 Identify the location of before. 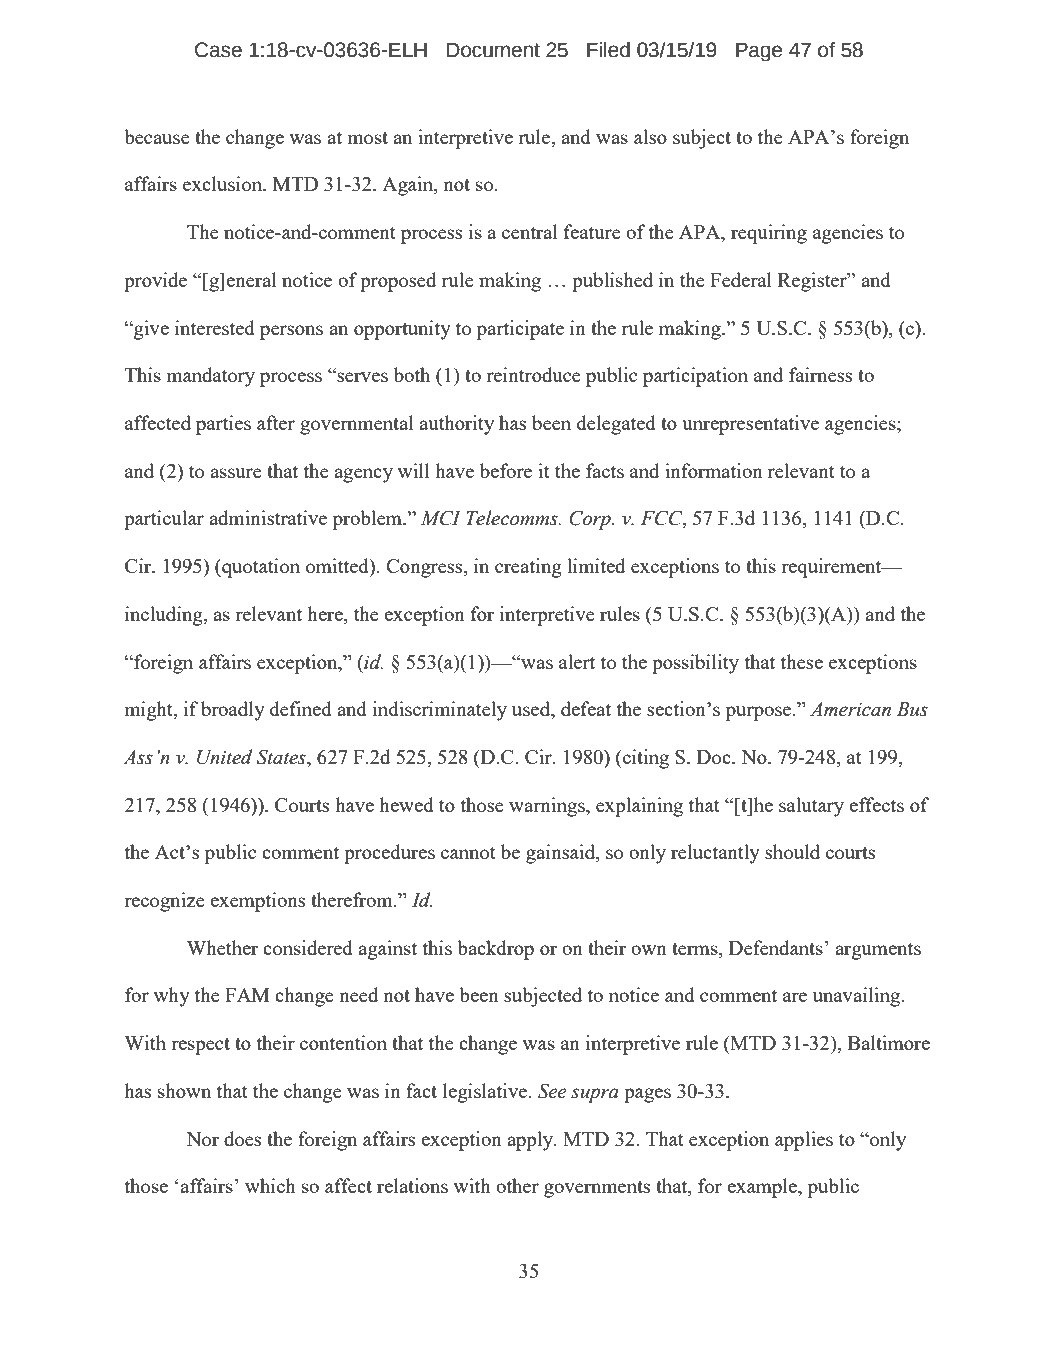
(506, 470).
